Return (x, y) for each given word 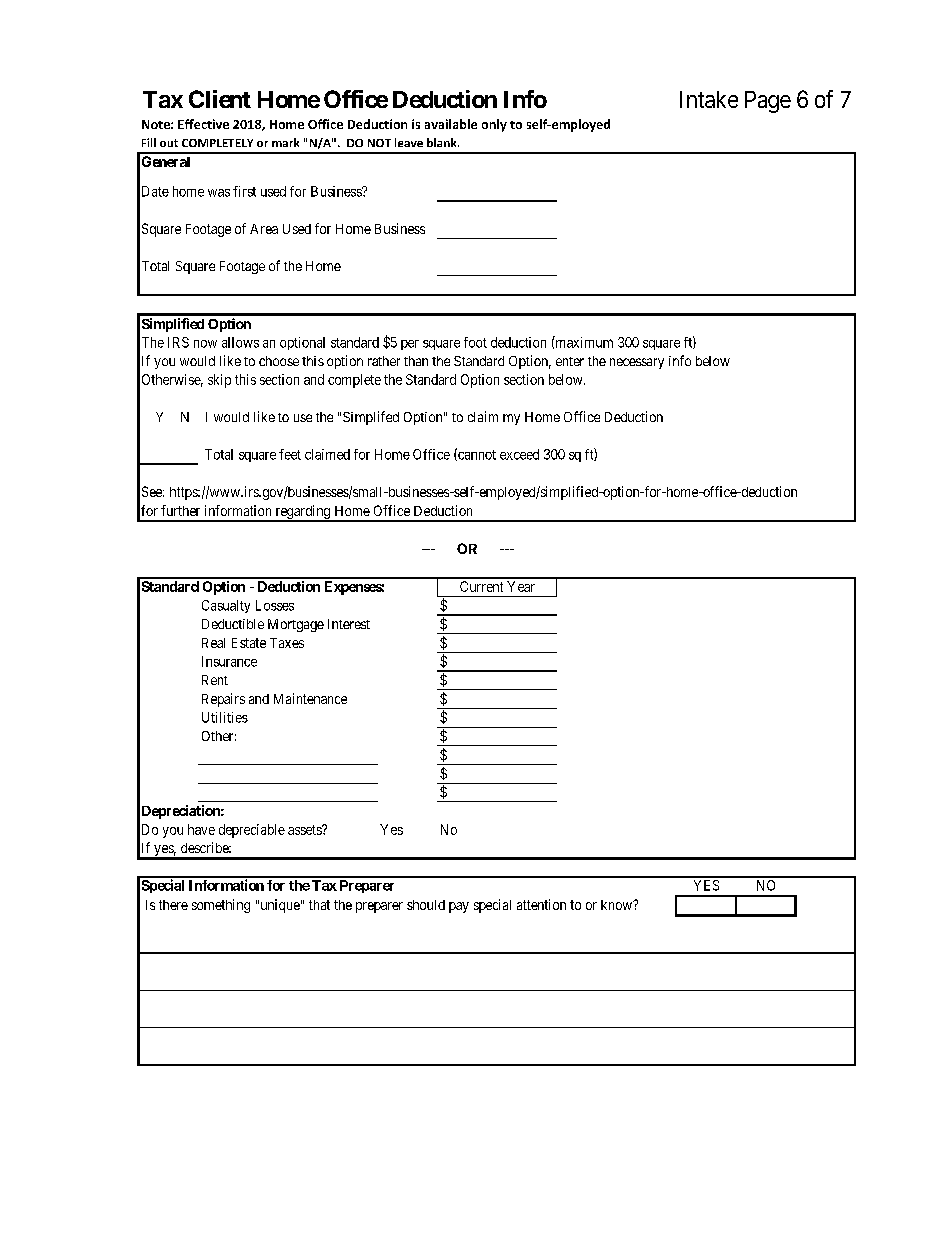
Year (521, 586)
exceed (519, 454)
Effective (203, 124)
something (221, 906)
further (180, 510)
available (451, 124)
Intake (709, 99)
